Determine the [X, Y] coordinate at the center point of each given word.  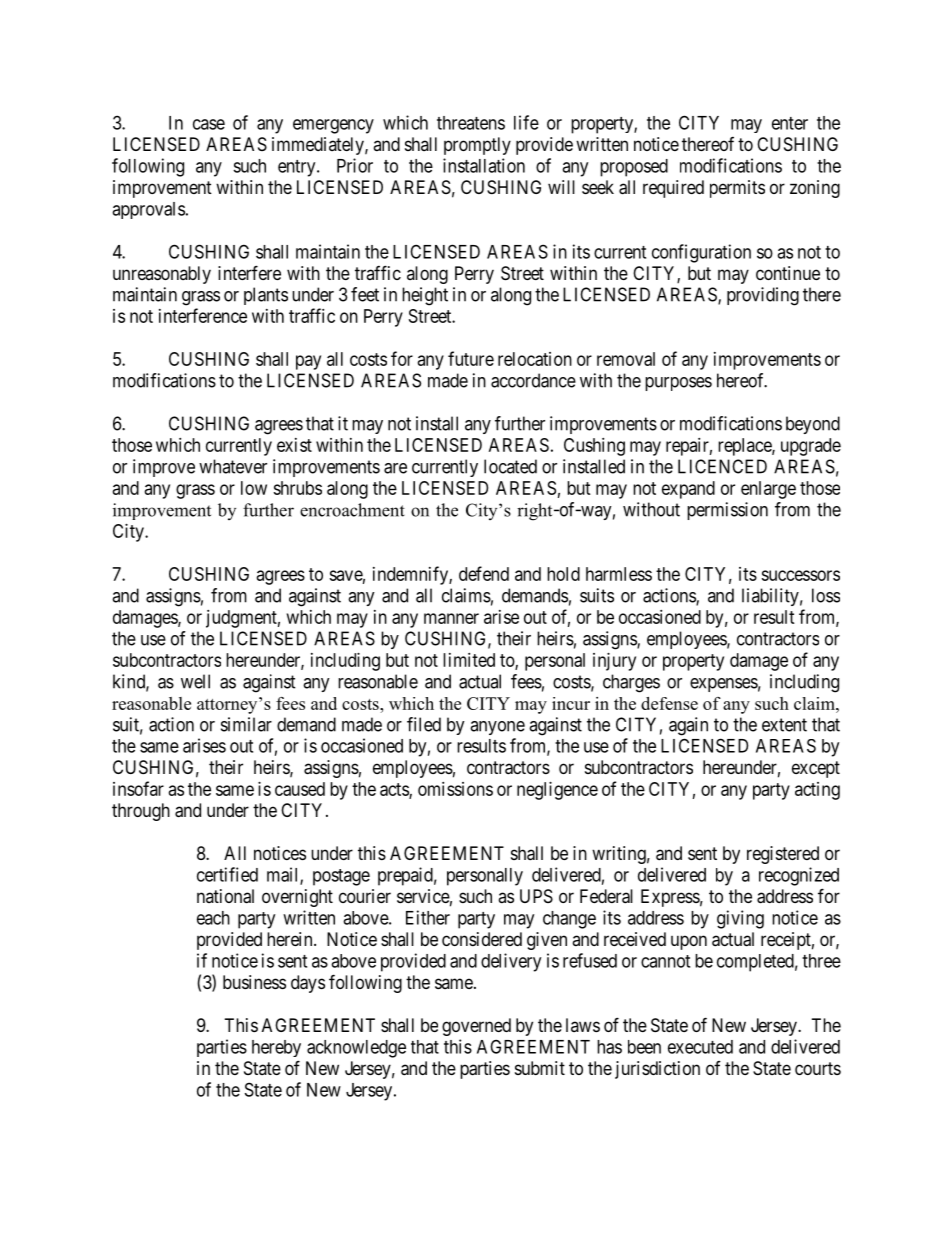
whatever [233, 466]
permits [737, 189]
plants [266, 296]
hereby [276, 1048]
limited [469, 660]
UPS [536, 896]
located [510, 466]
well [195, 681]
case [209, 124]
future [471, 358]
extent [784, 725]
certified [227, 874]
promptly [477, 146]
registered [783, 855]
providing [763, 296]
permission [727, 511]
